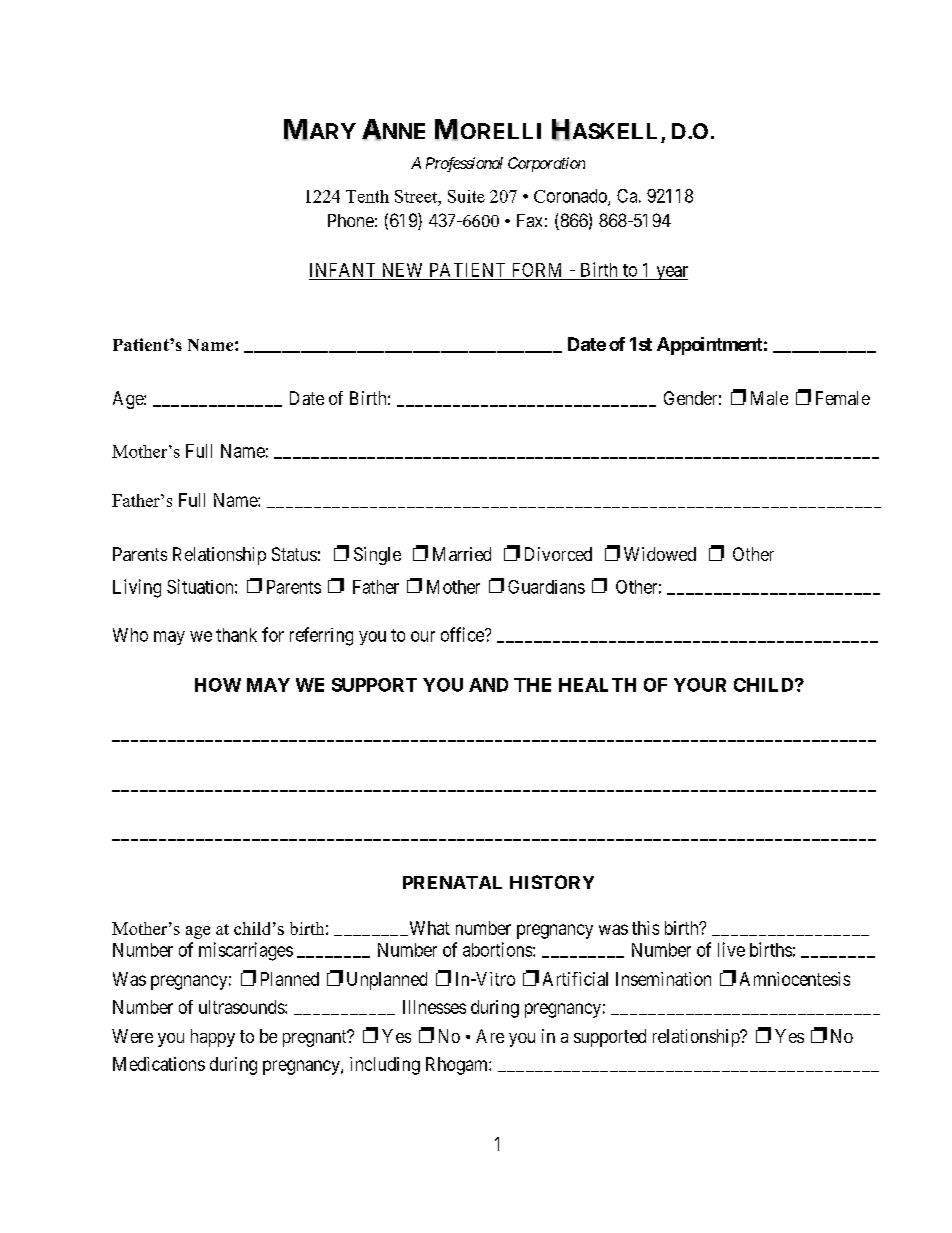  I want to click on HOW, so click(218, 685).
